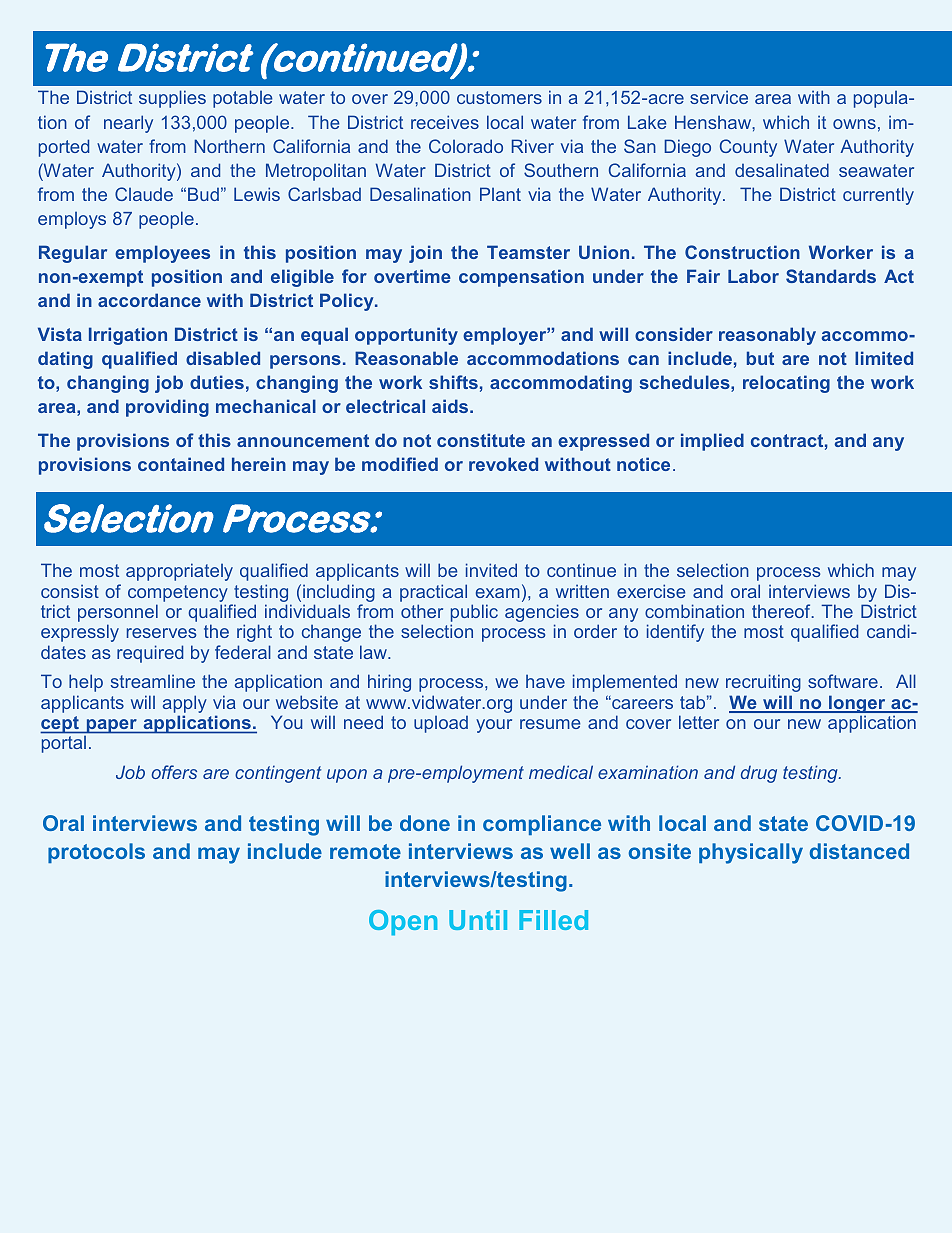  What do you see at coordinates (751, 853) in the image?
I see `physically` at bounding box center [751, 853].
